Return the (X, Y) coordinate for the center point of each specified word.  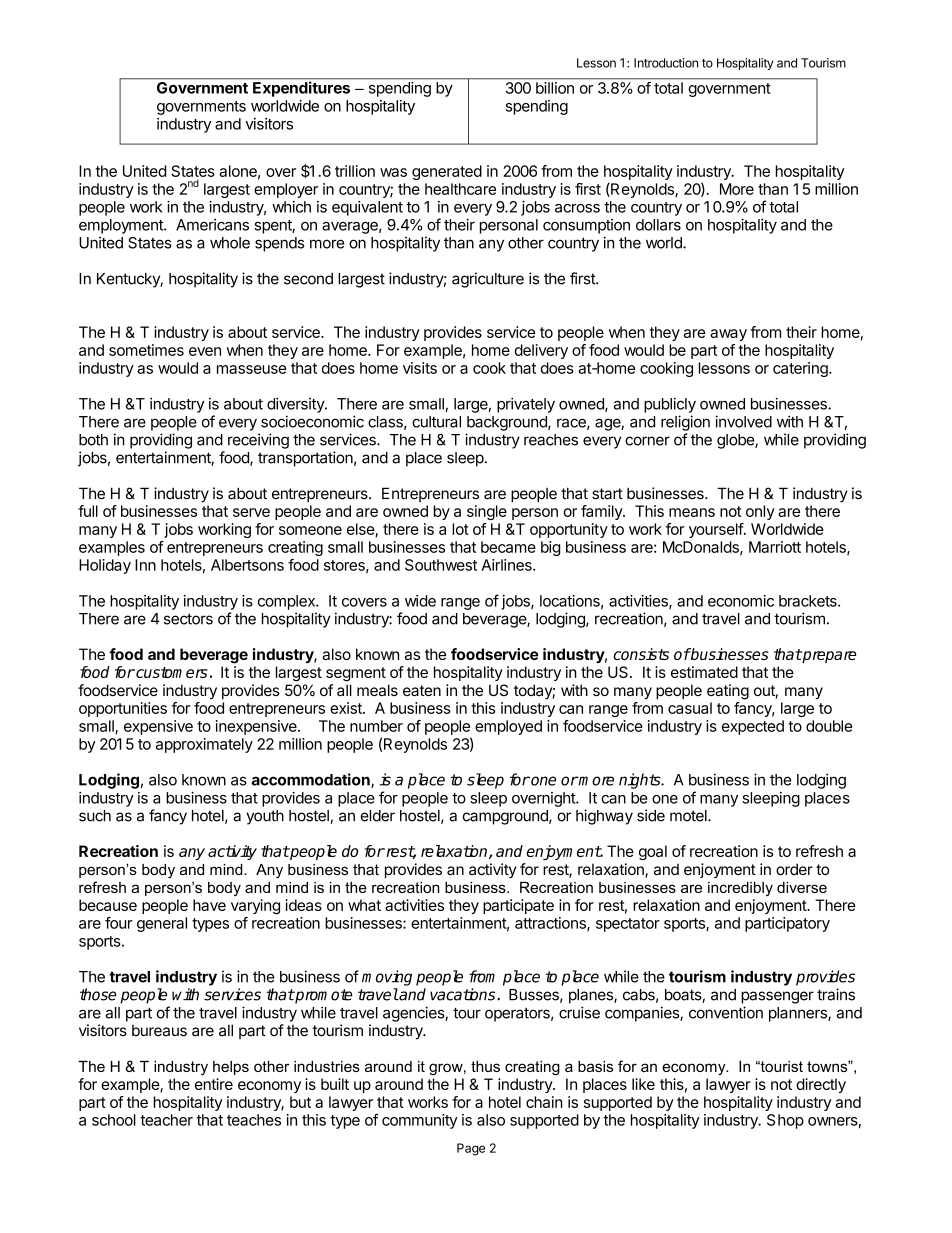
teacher (166, 1120)
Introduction (666, 63)
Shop (785, 1121)
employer (286, 190)
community (420, 1121)
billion (555, 88)
